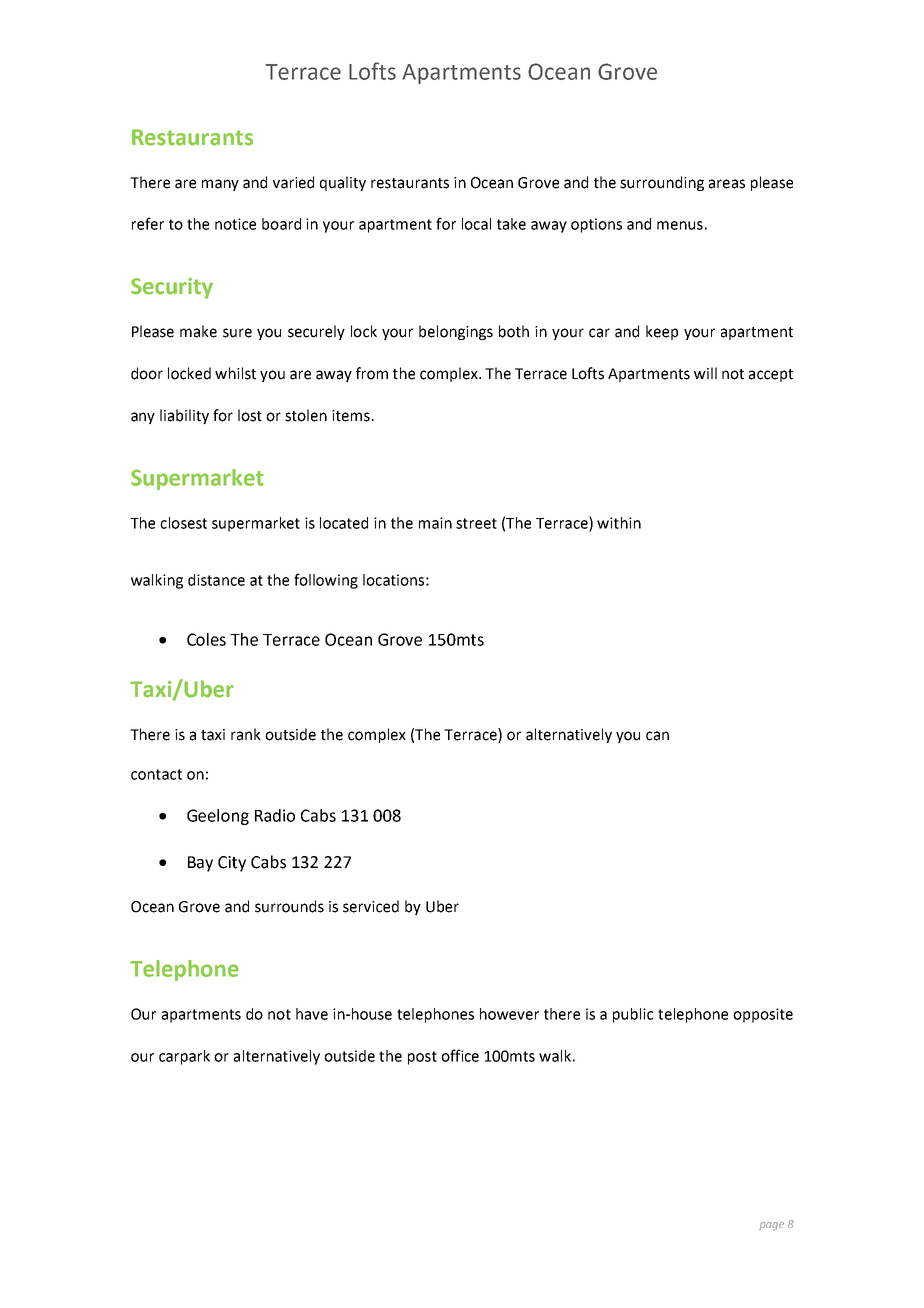  What do you see at coordinates (184, 1057) in the document?
I see `carpark` at bounding box center [184, 1057].
